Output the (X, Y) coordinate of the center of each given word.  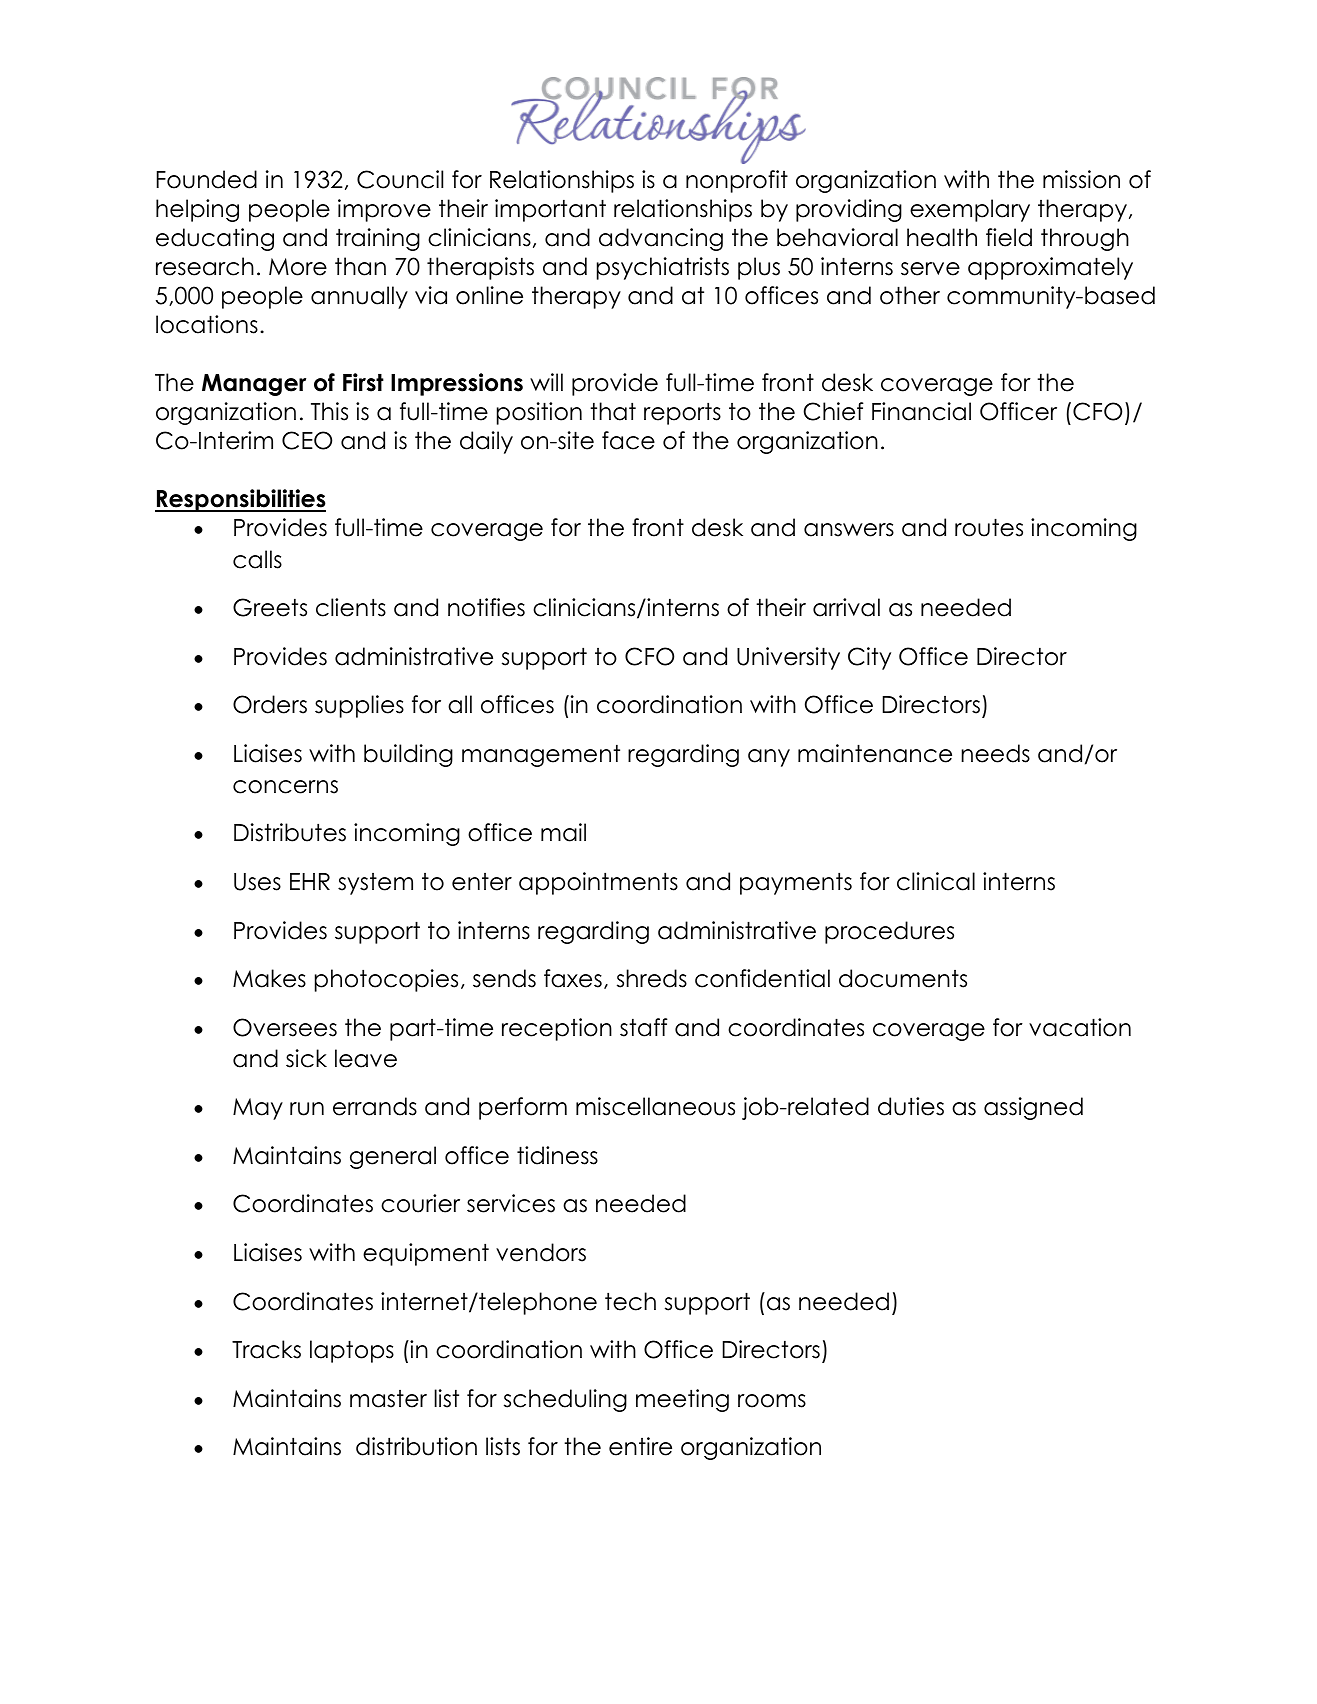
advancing (661, 239)
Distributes (290, 832)
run (307, 1109)
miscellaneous (655, 1106)
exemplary (970, 210)
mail (563, 832)
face (628, 440)
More (298, 267)
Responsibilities (240, 500)
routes (989, 527)
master (388, 1399)
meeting (682, 1400)
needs (995, 753)
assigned (1033, 1108)
